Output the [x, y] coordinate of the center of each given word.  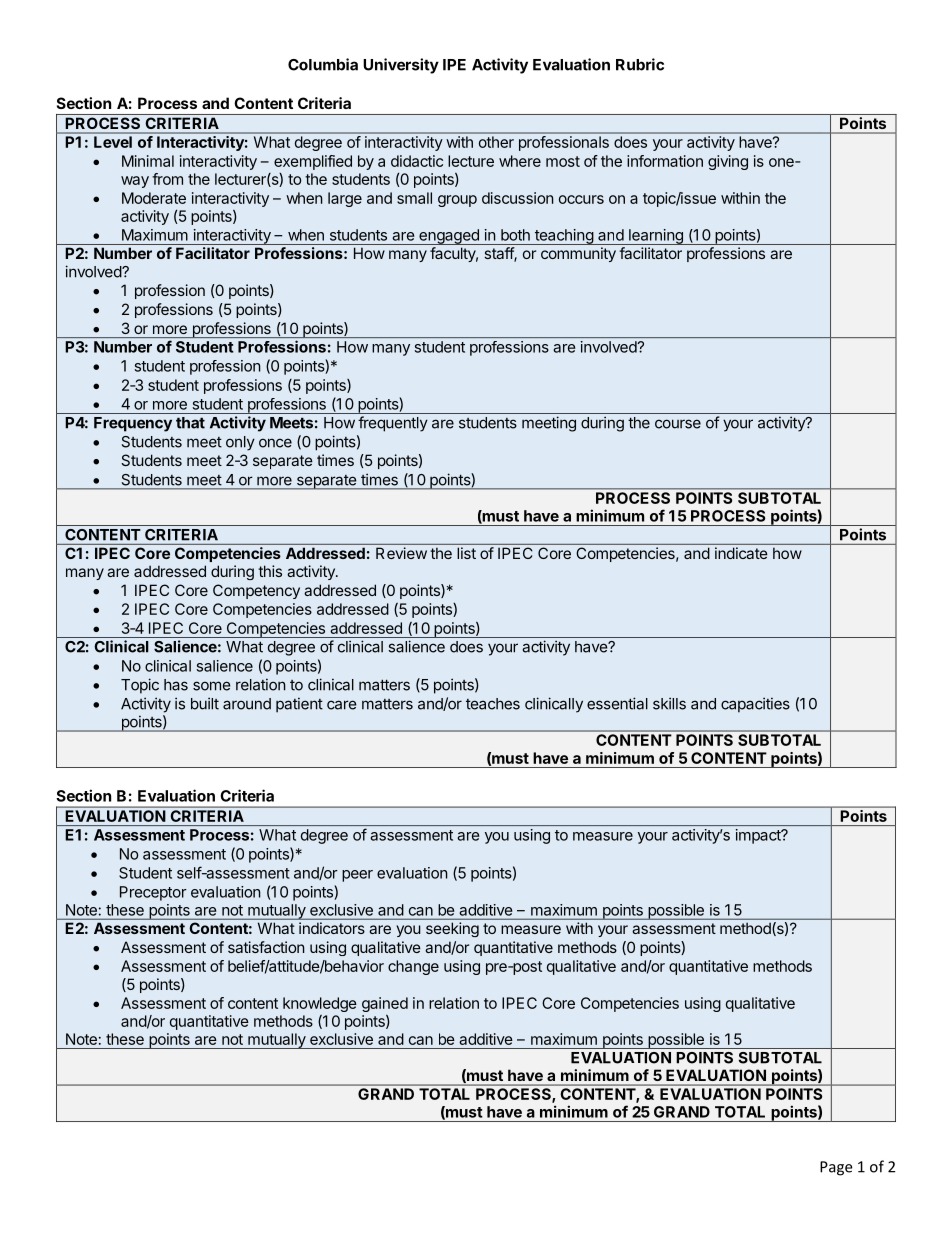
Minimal [148, 161]
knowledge [320, 1004]
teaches [493, 704]
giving [728, 162]
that [190, 423]
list [466, 553]
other [496, 142]
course [678, 424]
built [205, 703]
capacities [755, 705]
